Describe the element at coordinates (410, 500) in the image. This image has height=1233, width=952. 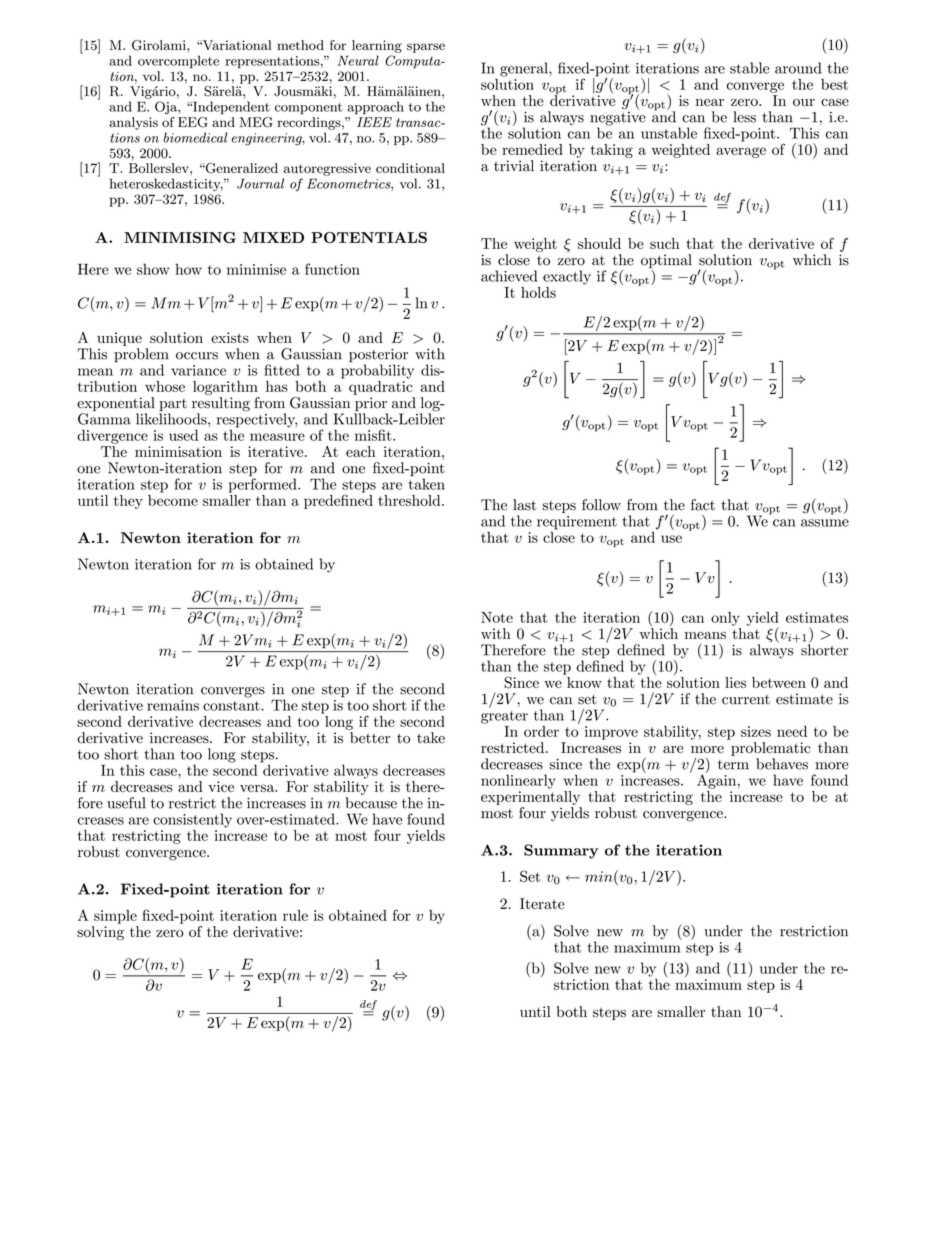
I see `threshold` at that location.
